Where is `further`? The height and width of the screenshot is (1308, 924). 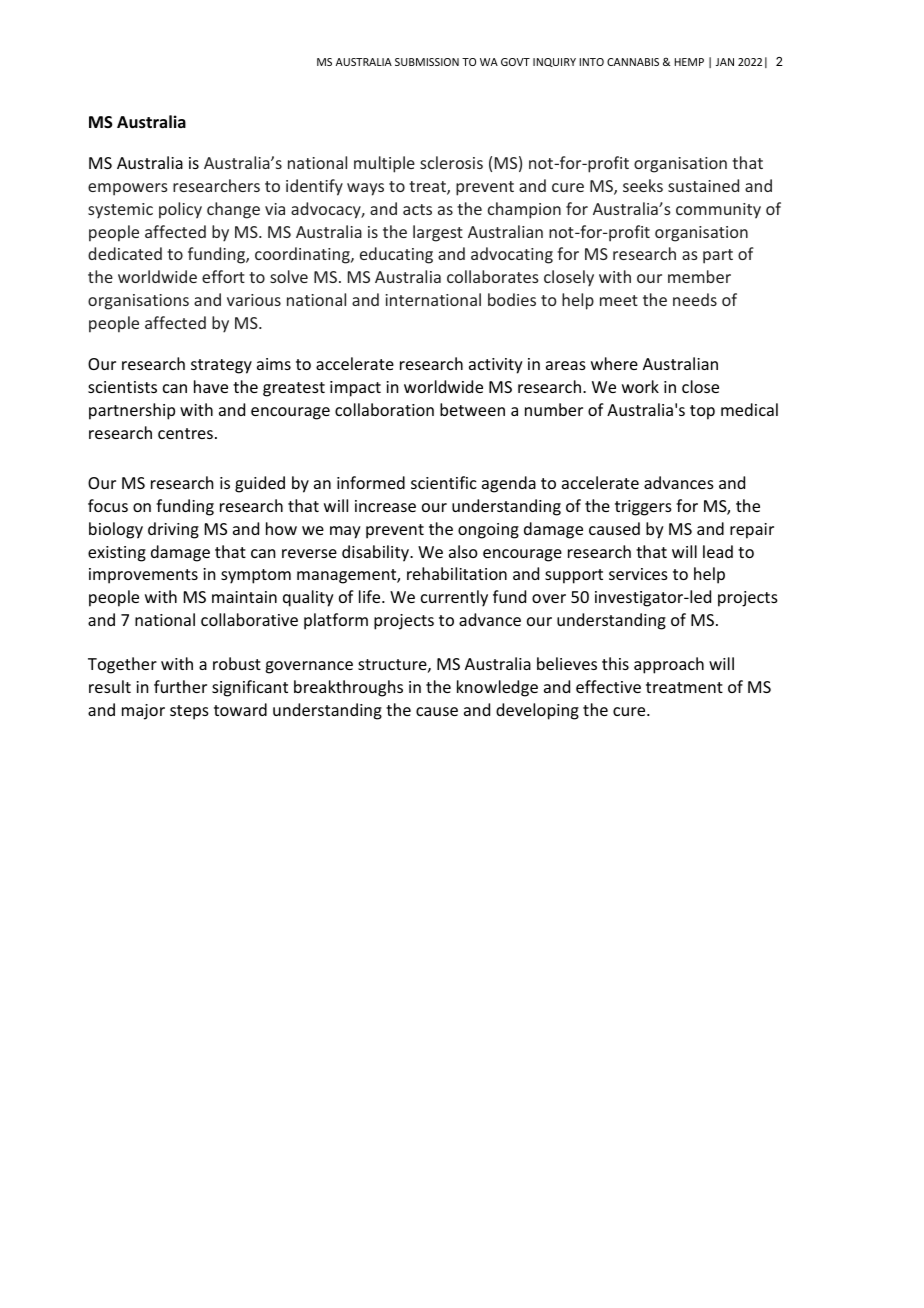 further is located at coordinates (180, 686).
